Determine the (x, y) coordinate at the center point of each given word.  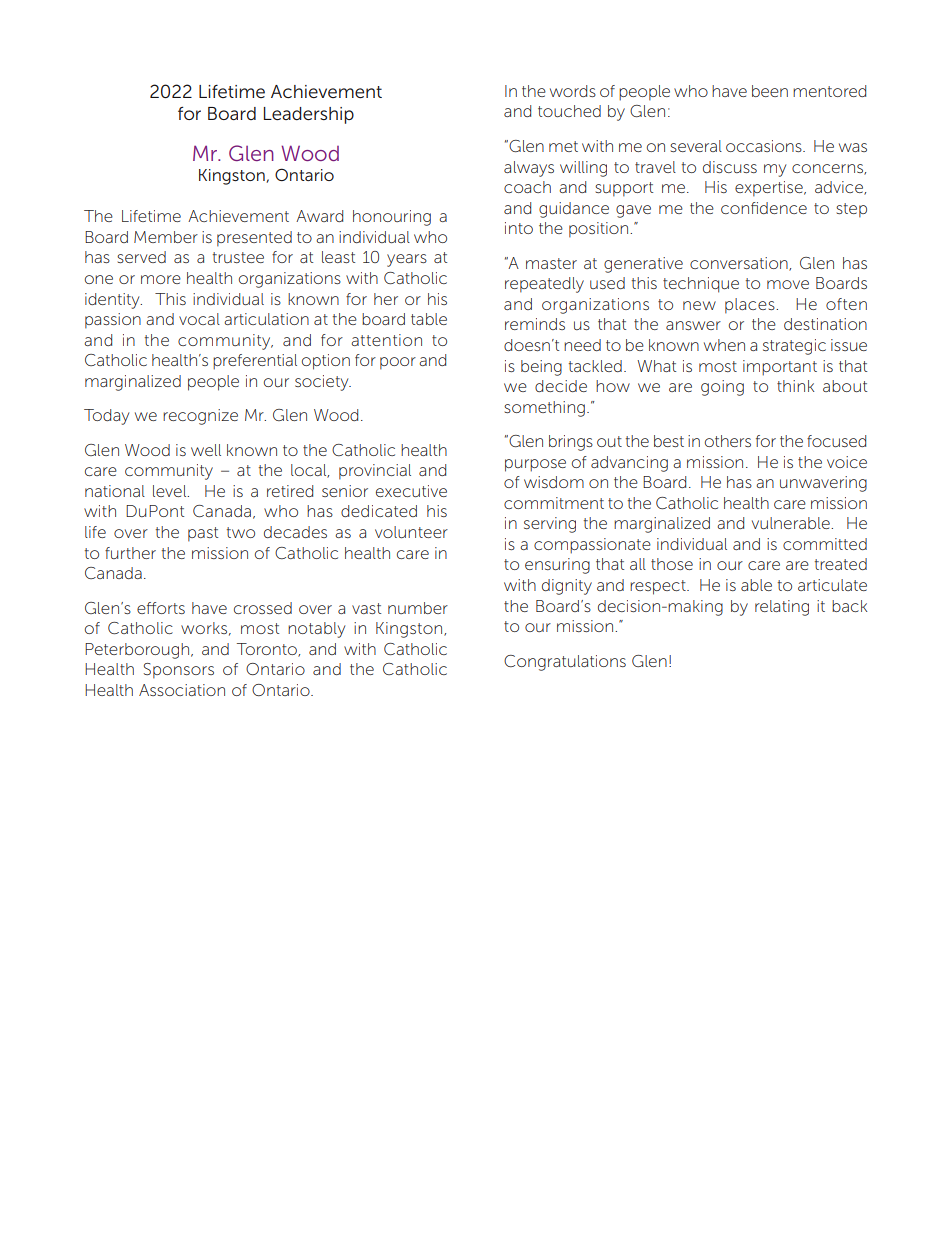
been (770, 91)
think (795, 386)
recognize (200, 417)
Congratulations (565, 663)
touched (569, 111)
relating (782, 608)
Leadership (309, 115)
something (544, 409)
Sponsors (179, 671)
